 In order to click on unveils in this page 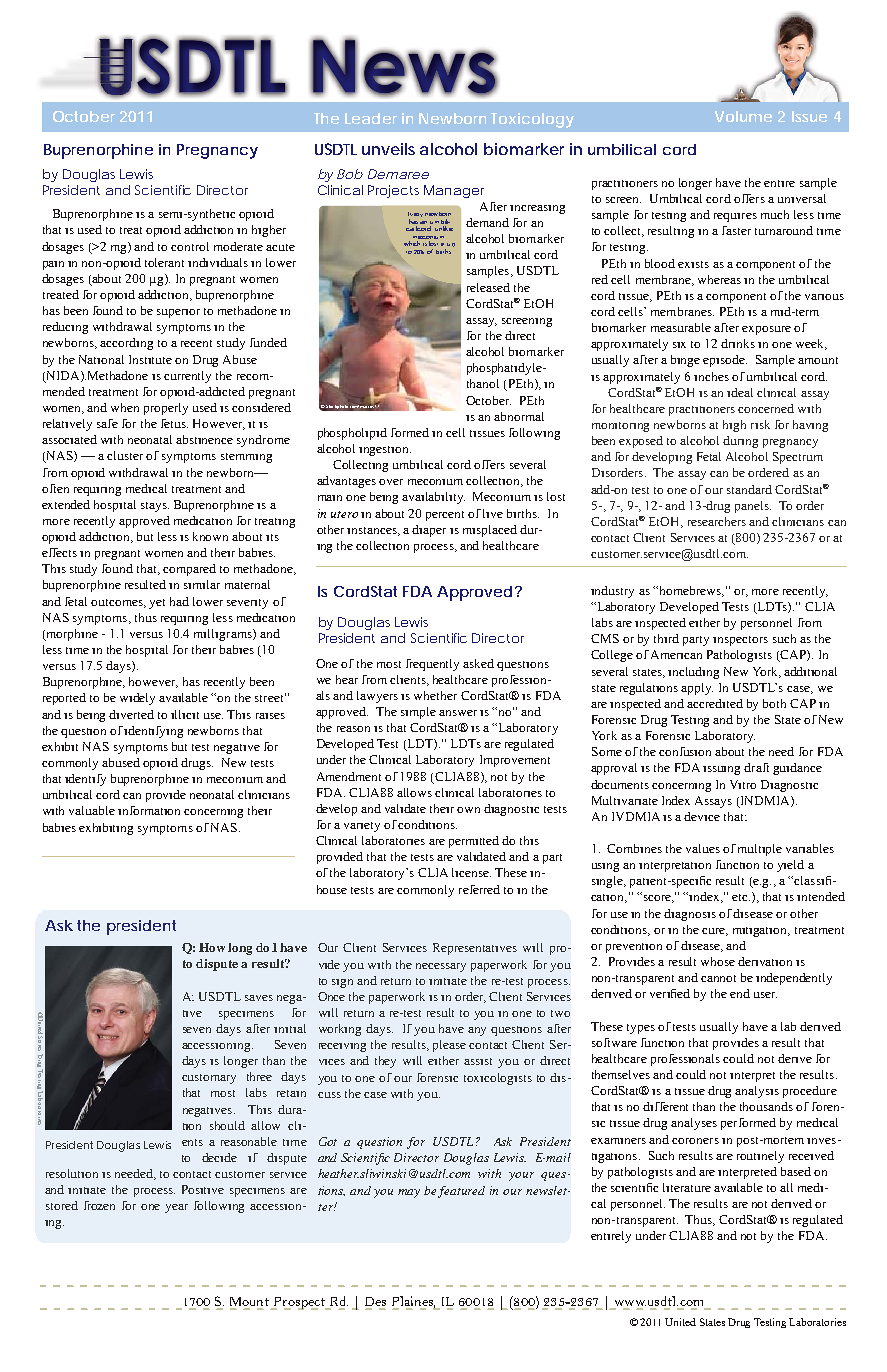, I will do `click(388, 149)`.
